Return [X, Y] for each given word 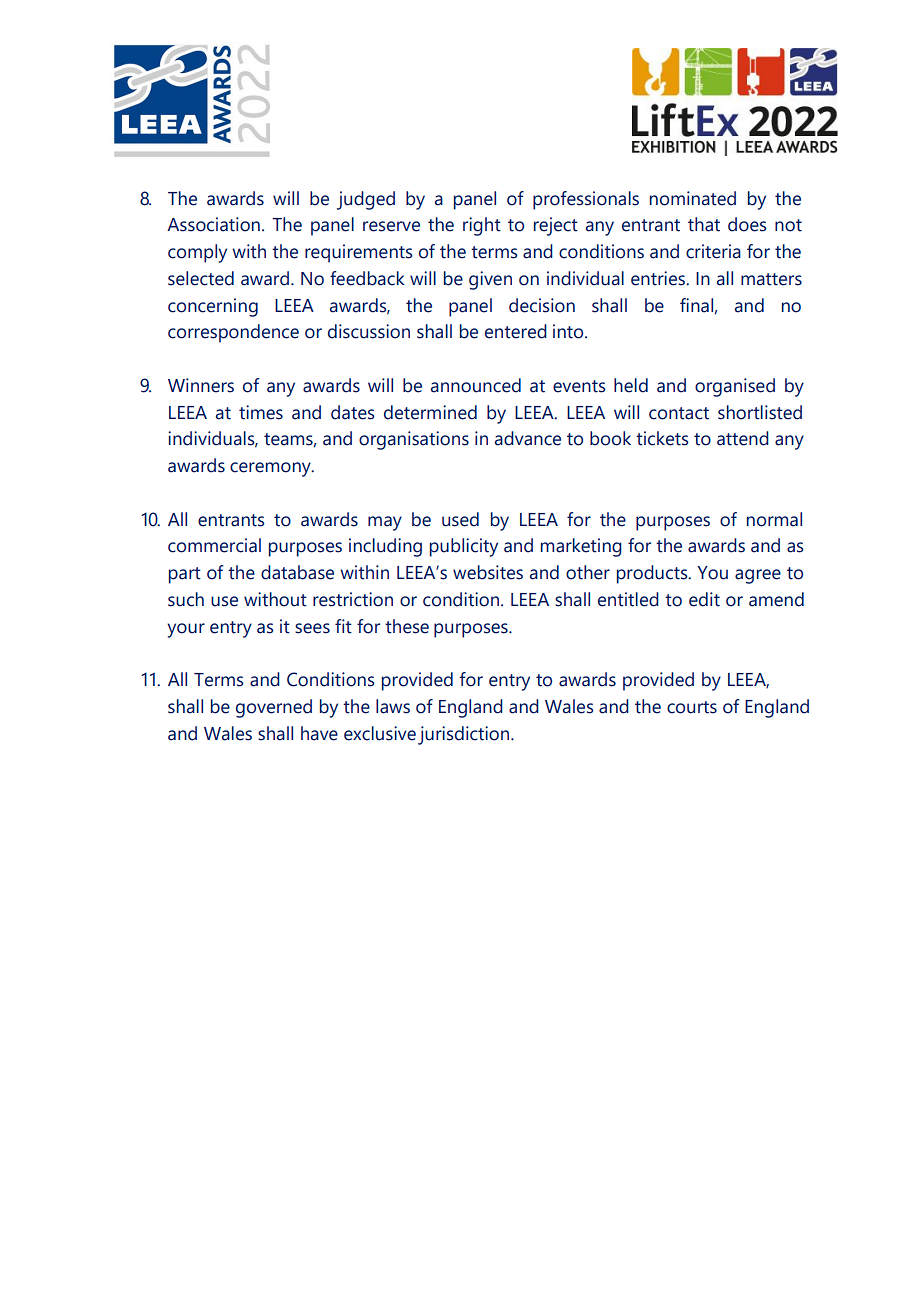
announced [476, 385]
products [653, 574]
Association [213, 224]
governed [274, 708]
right [482, 226]
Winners [201, 385]
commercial [214, 545]
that [704, 224]
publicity [464, 547]
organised [735, 387]
